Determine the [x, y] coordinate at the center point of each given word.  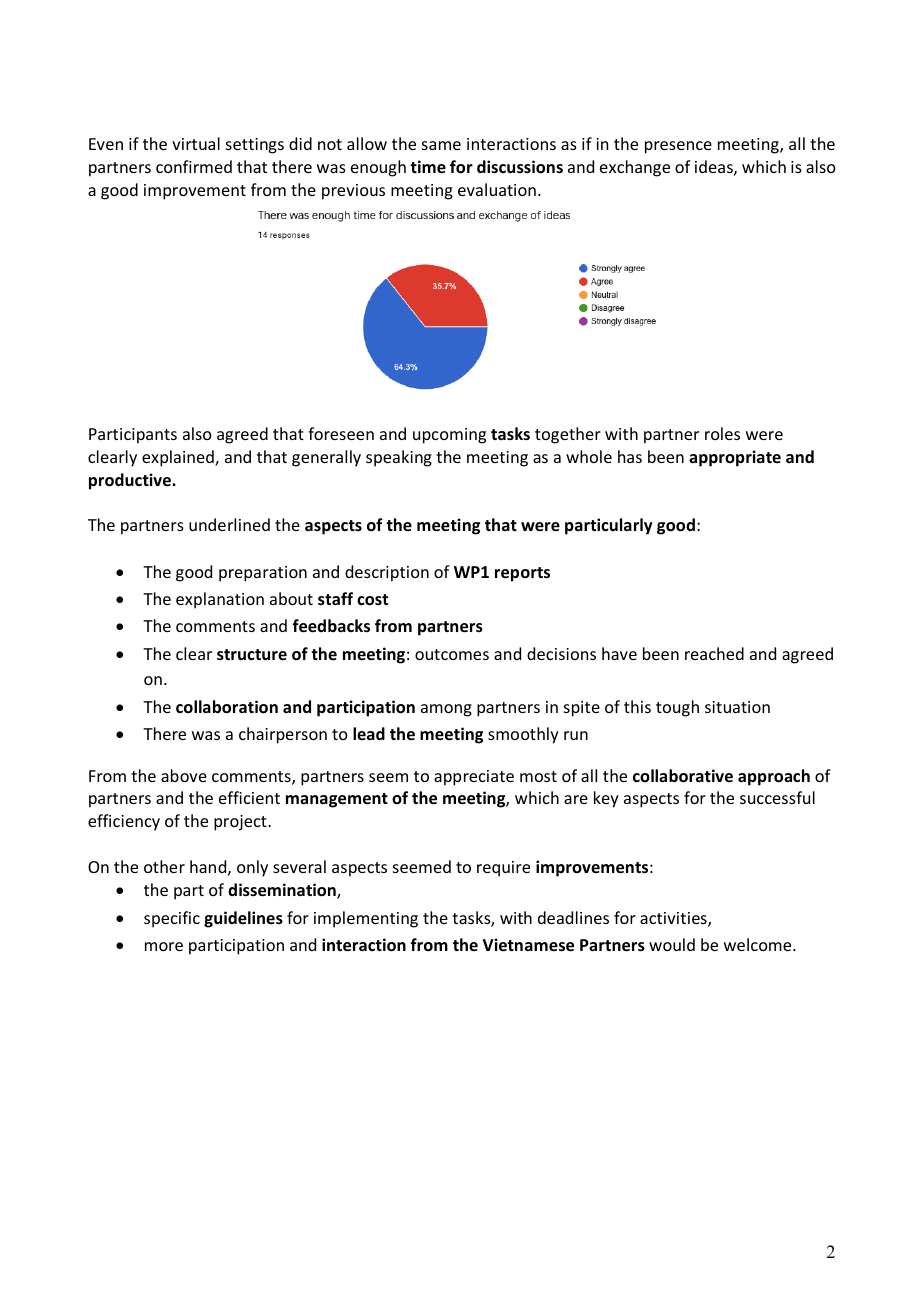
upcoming [449, 436]
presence [678, 147]
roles [722, 433]
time [428, 167]
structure [252, 655]
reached [714, 653]
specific [172, 919]
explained [179, 458]
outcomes [452, 654]
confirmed [194, 166]
